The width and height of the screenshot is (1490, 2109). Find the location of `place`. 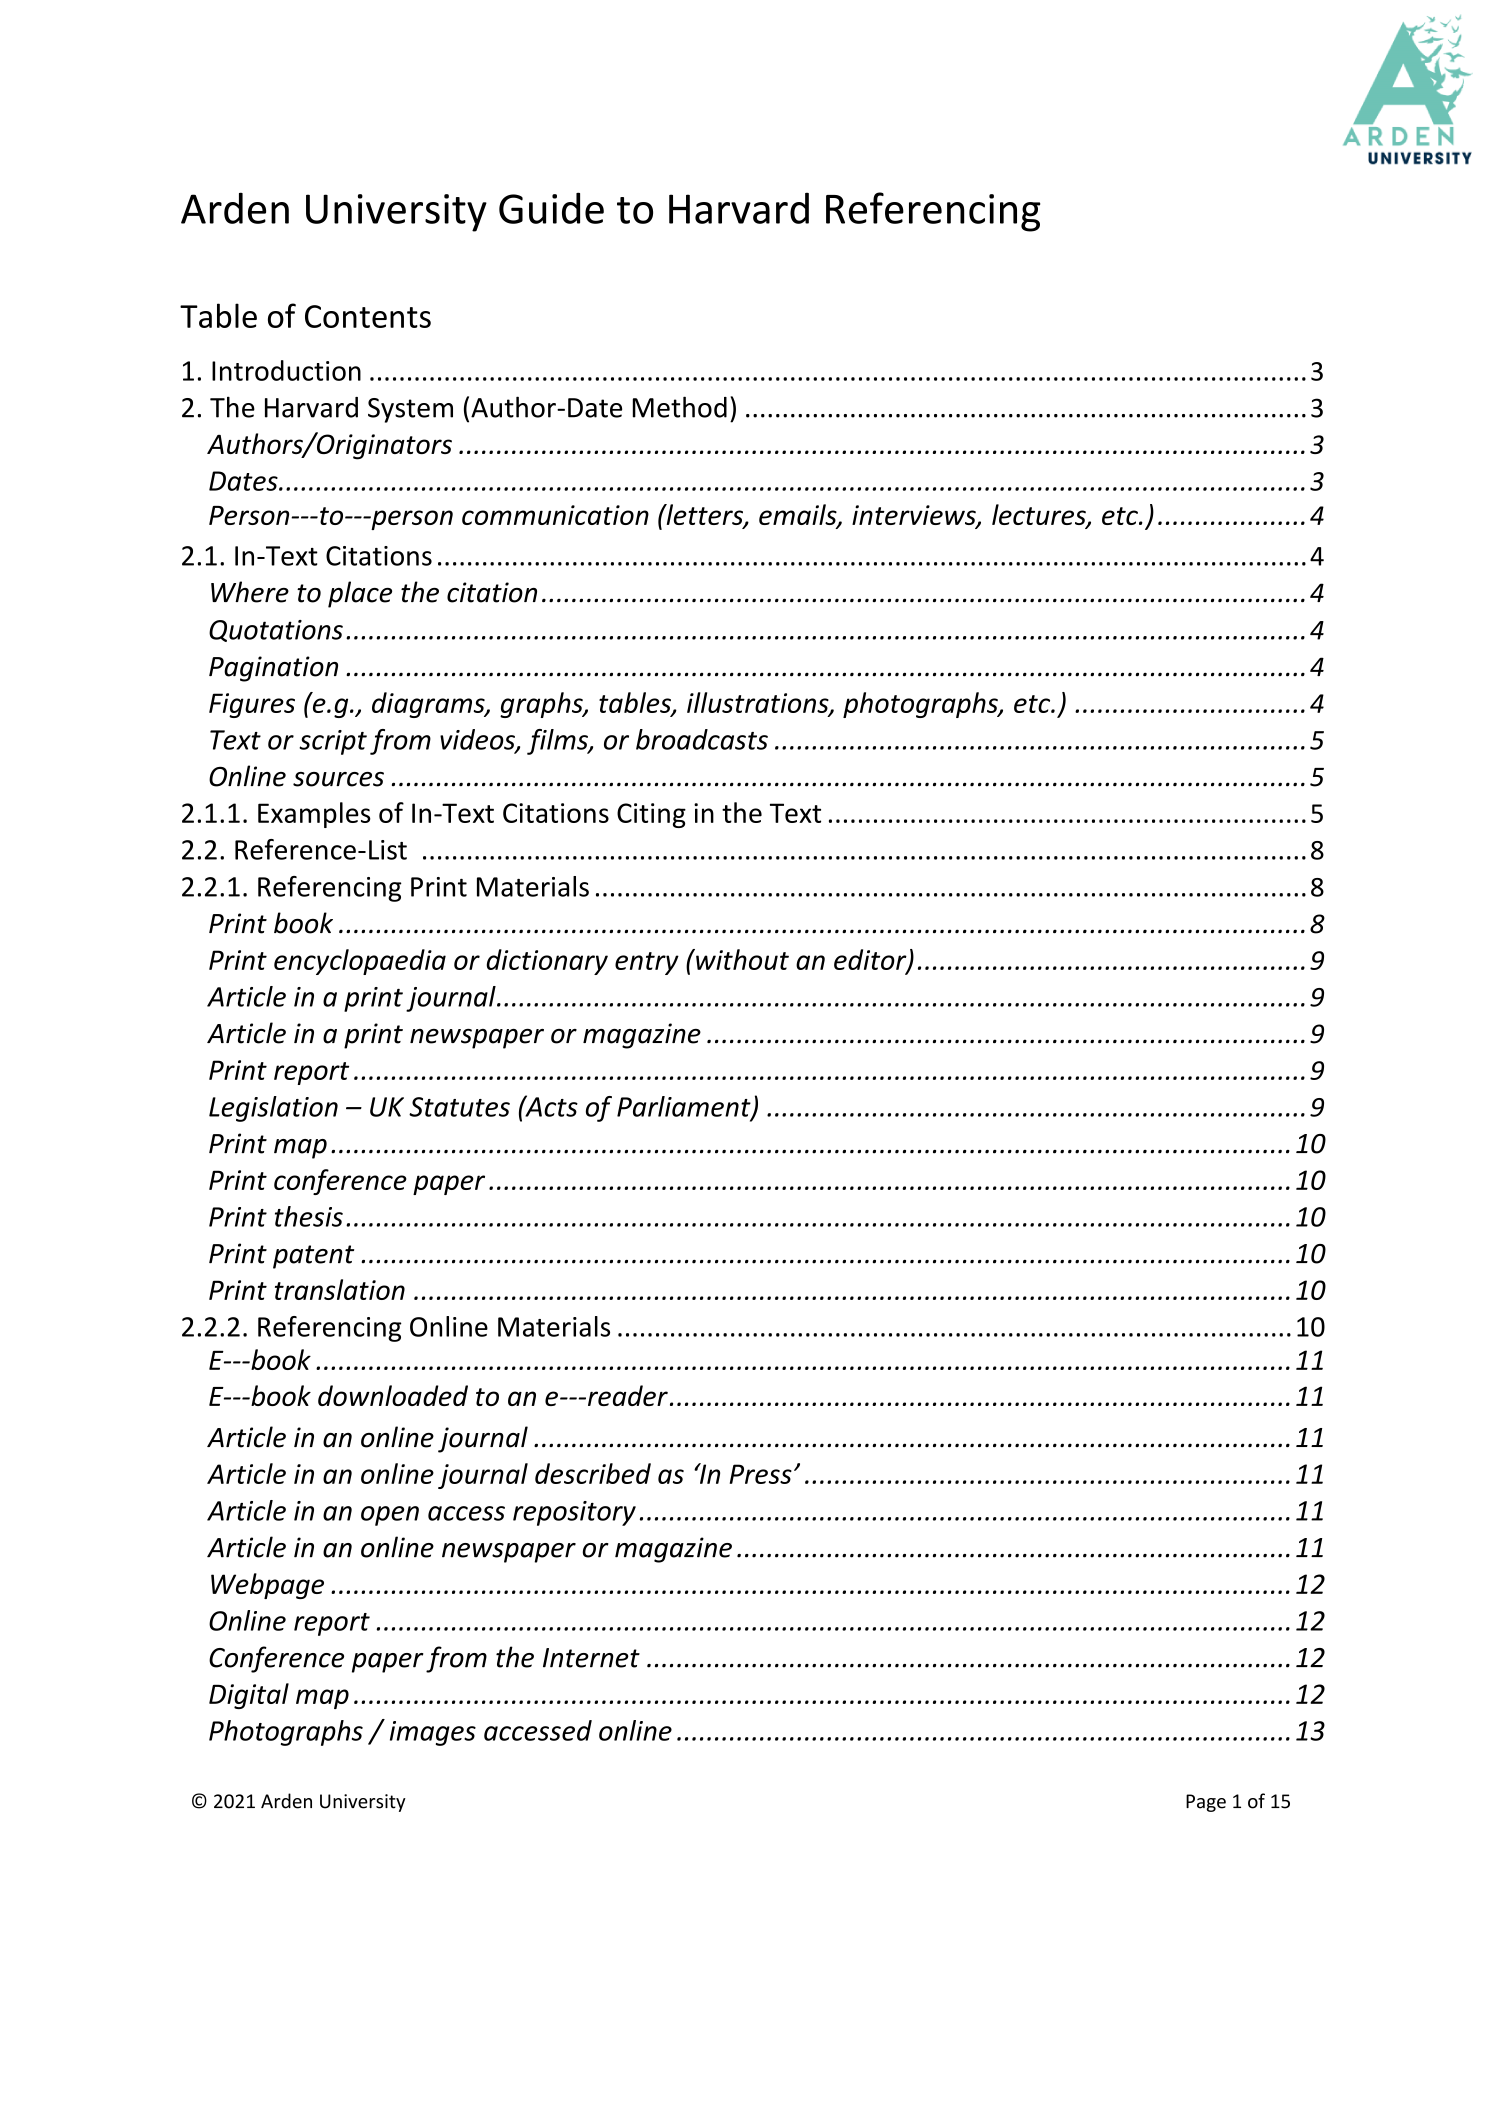

place is located at coordinates (360, 594).
